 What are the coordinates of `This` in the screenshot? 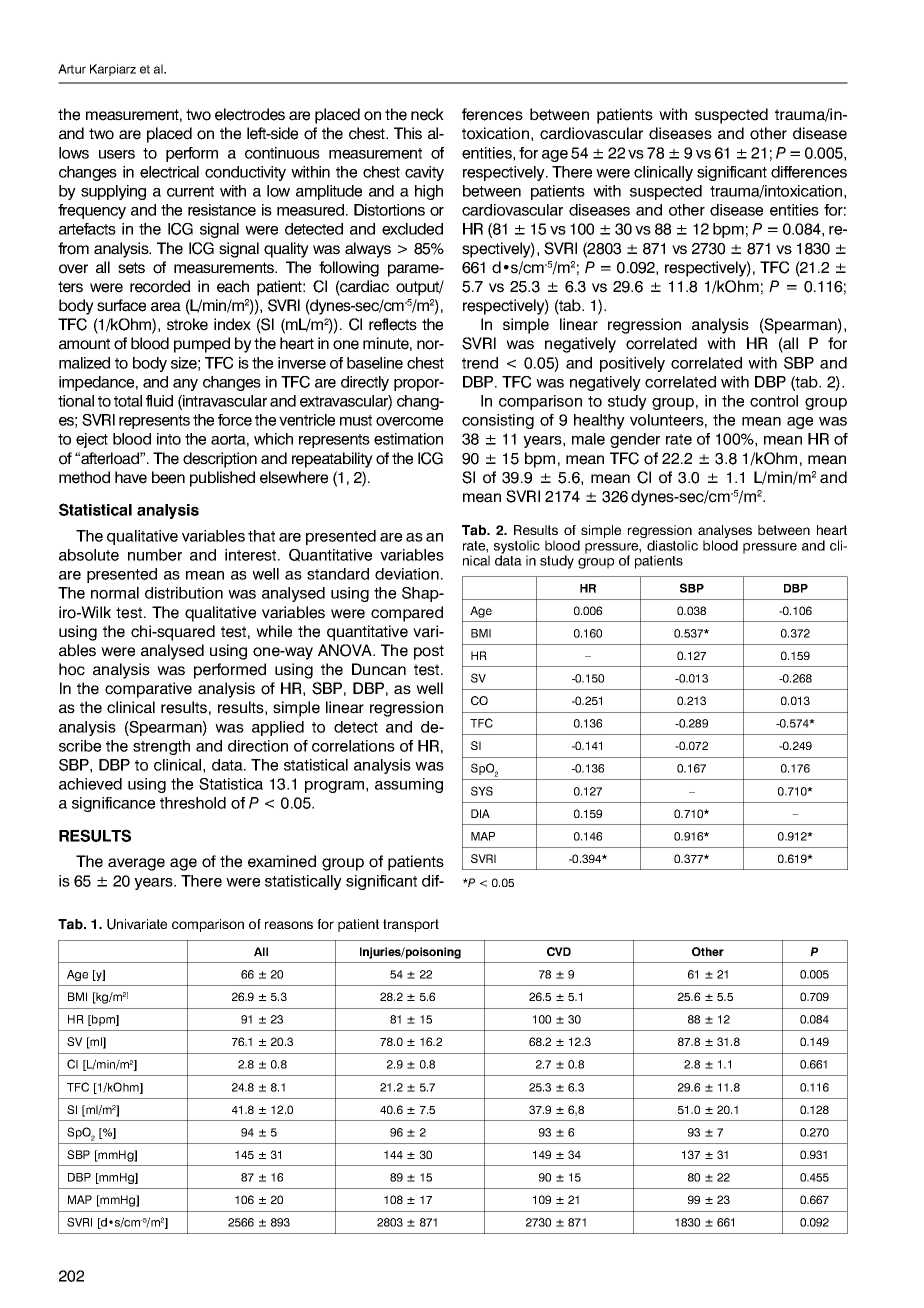 It's located at (408, 133).
